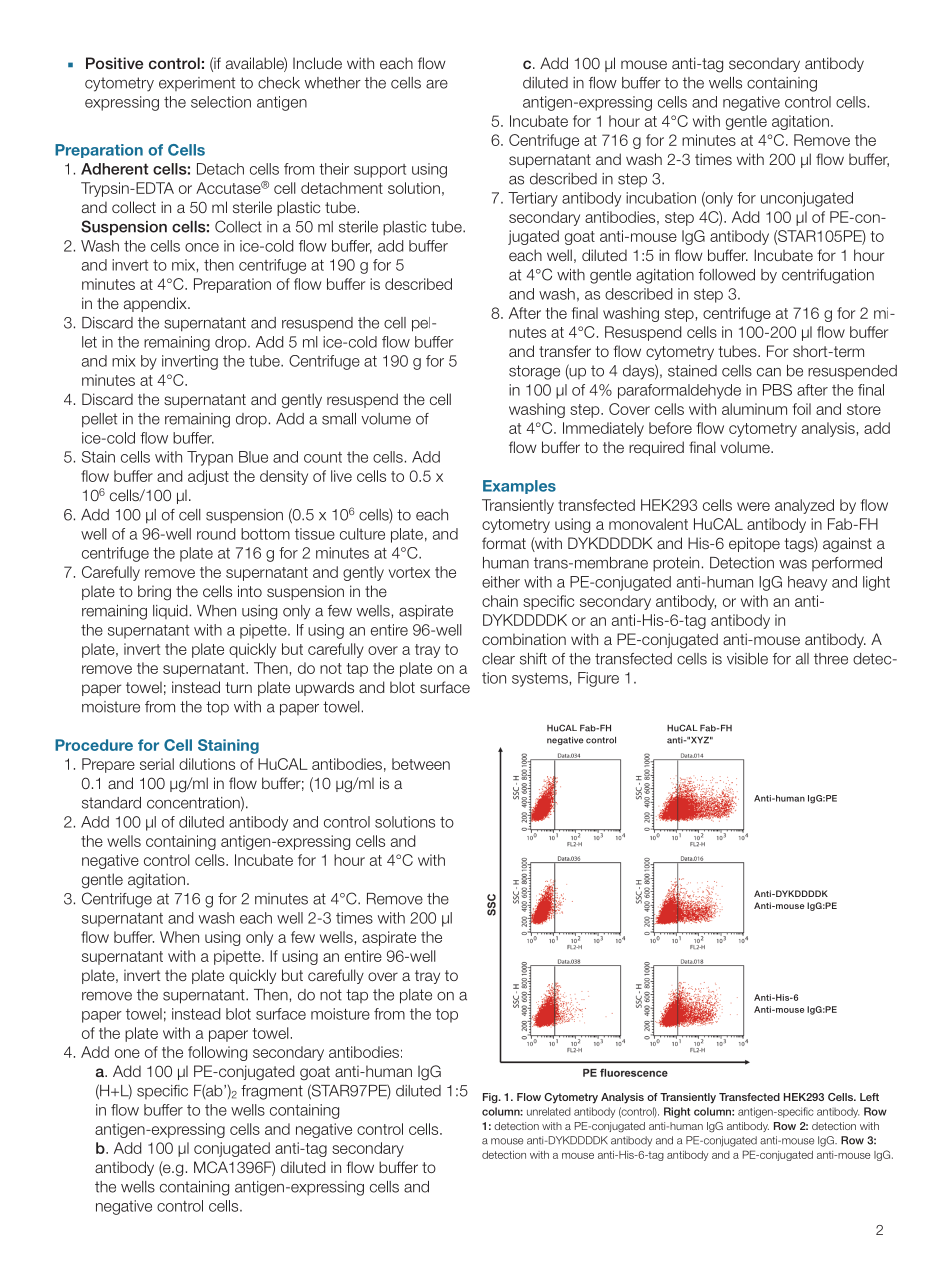 Image resolution: width=952 pixels, height=1270 pixels. What do you see at coordinates (807, 583) in the screenshot?
I see `heavy` at bounding box center [807, 583].
